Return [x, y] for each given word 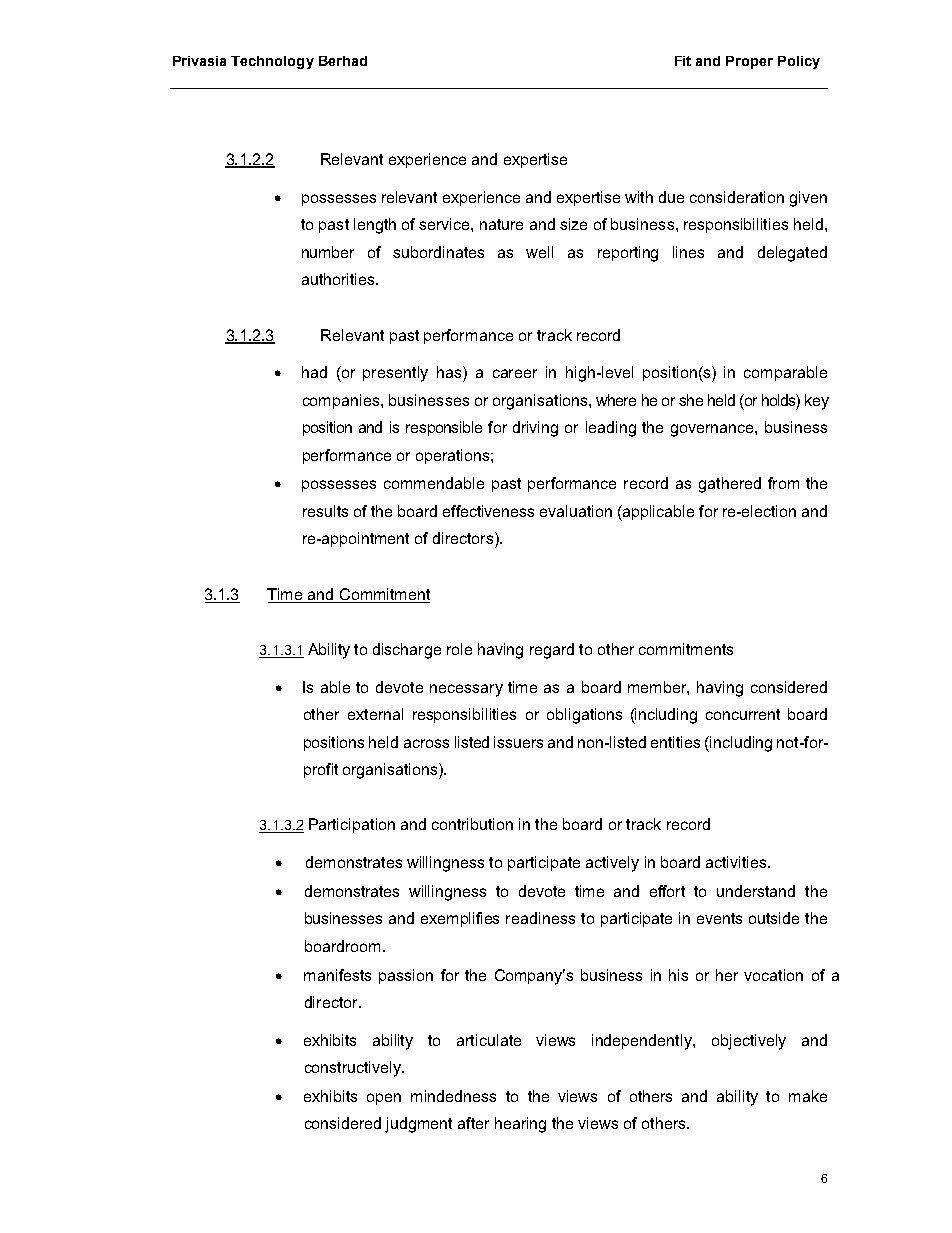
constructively [354, 1069]
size [573, 224]
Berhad [343, 61]
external [375, 714]
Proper [749, 62]
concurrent [743, 714]
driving [535, 429]
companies [342, 401]
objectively [749, 1042]
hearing [520, 1125]
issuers [518, 742]
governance [713, 430]
